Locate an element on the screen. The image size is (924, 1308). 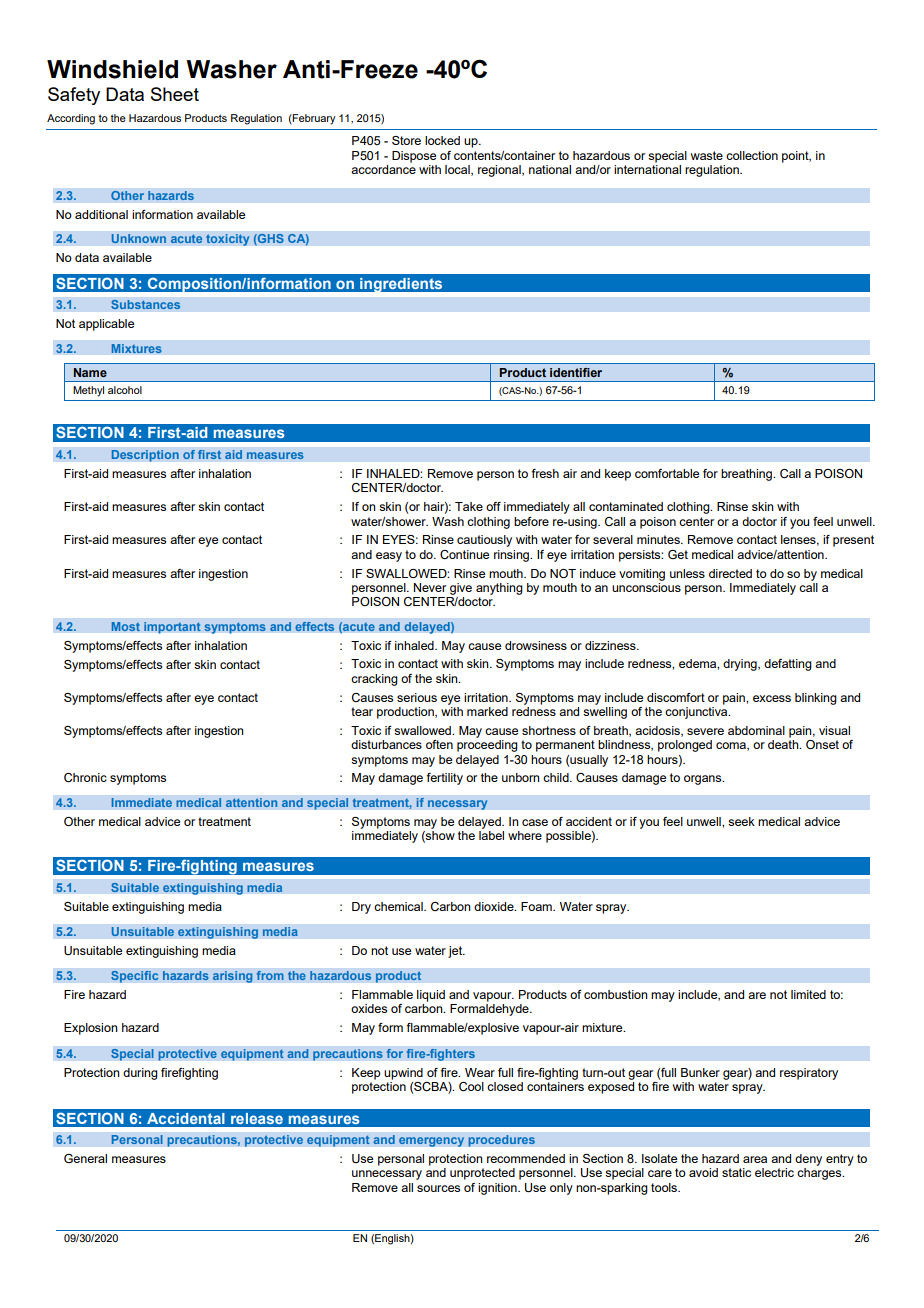
give is located at coordinates (461, 589).
